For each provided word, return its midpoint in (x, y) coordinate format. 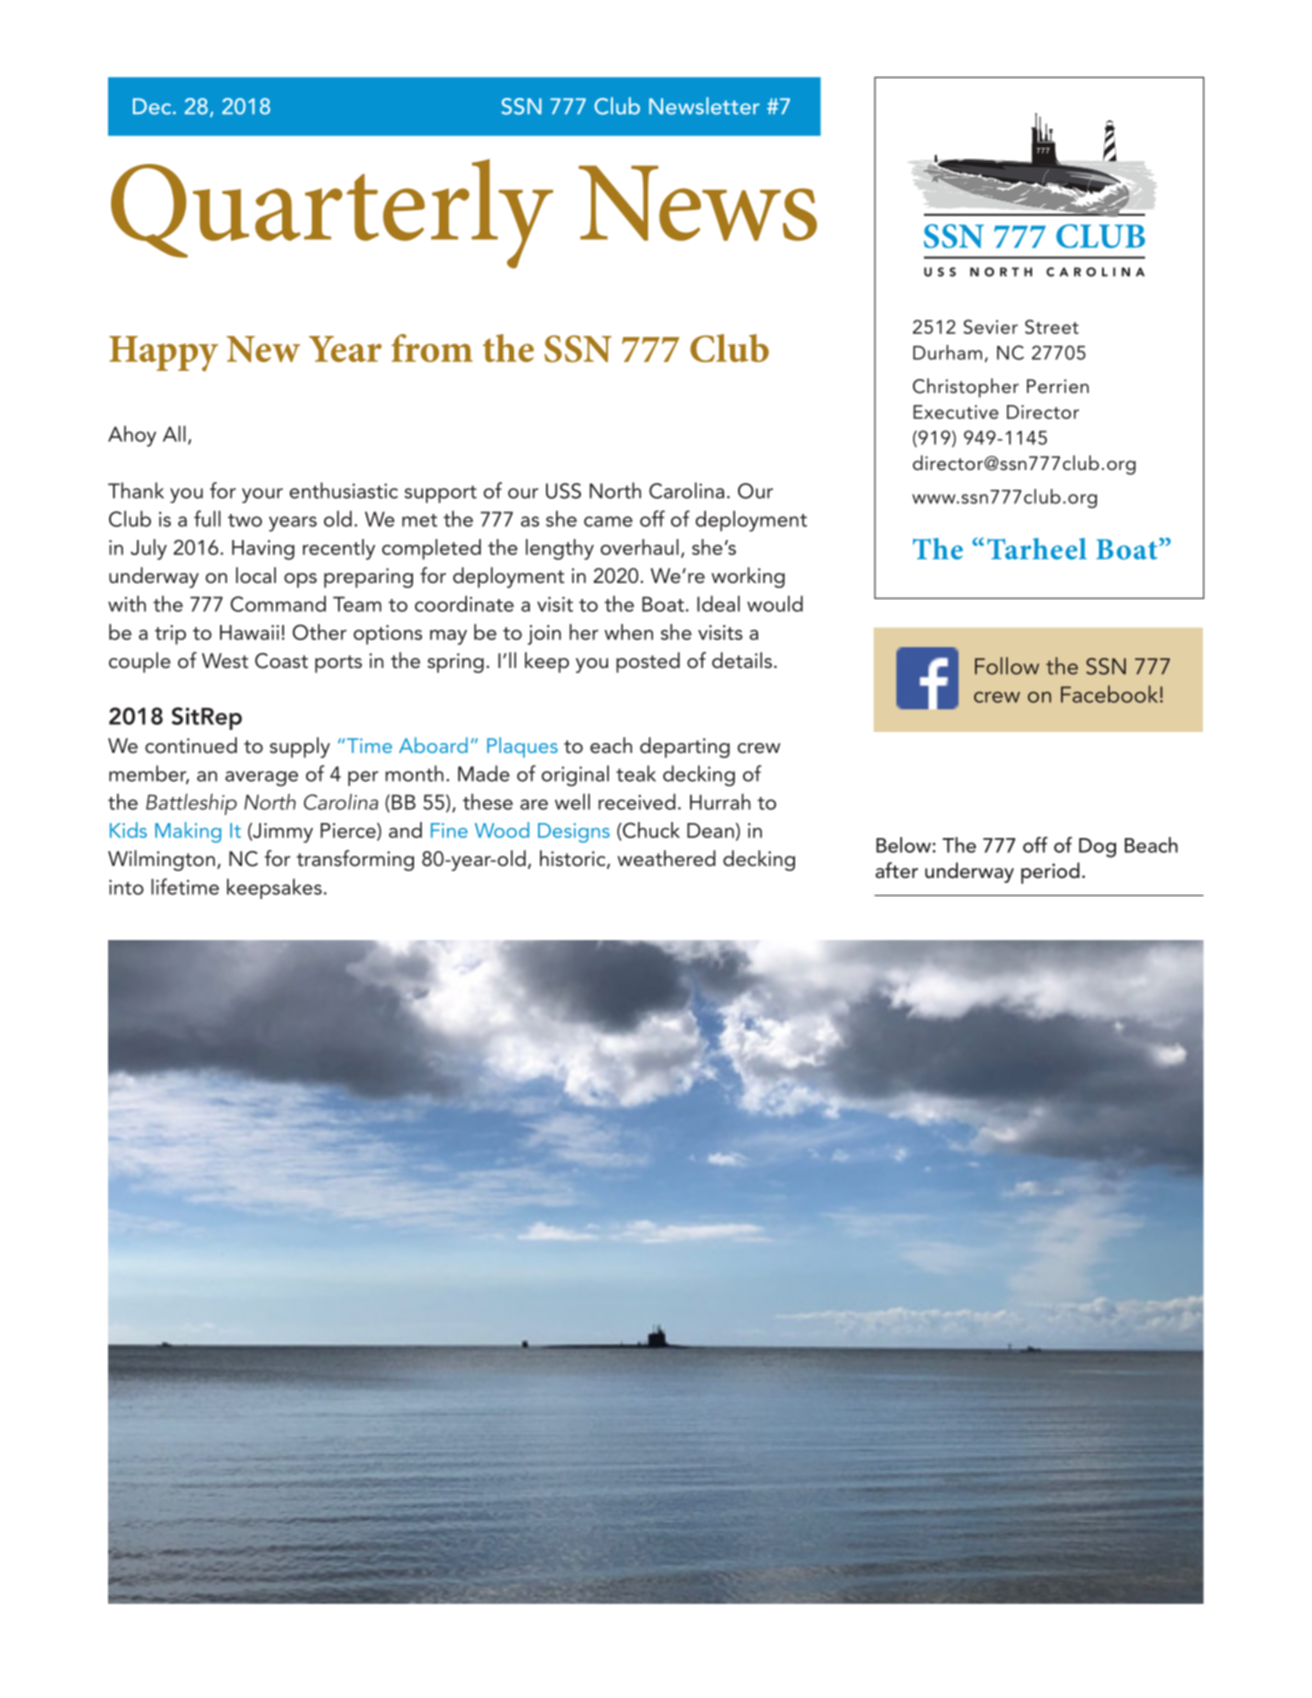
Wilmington (161, 860)
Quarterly (332, 214)
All (174, 433)
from (432, 348)
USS (563, 491)
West (225, 661)
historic (574, 859)
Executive (956, 412)
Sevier (990, 326)
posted (648, 662)
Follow (1007, 666)
